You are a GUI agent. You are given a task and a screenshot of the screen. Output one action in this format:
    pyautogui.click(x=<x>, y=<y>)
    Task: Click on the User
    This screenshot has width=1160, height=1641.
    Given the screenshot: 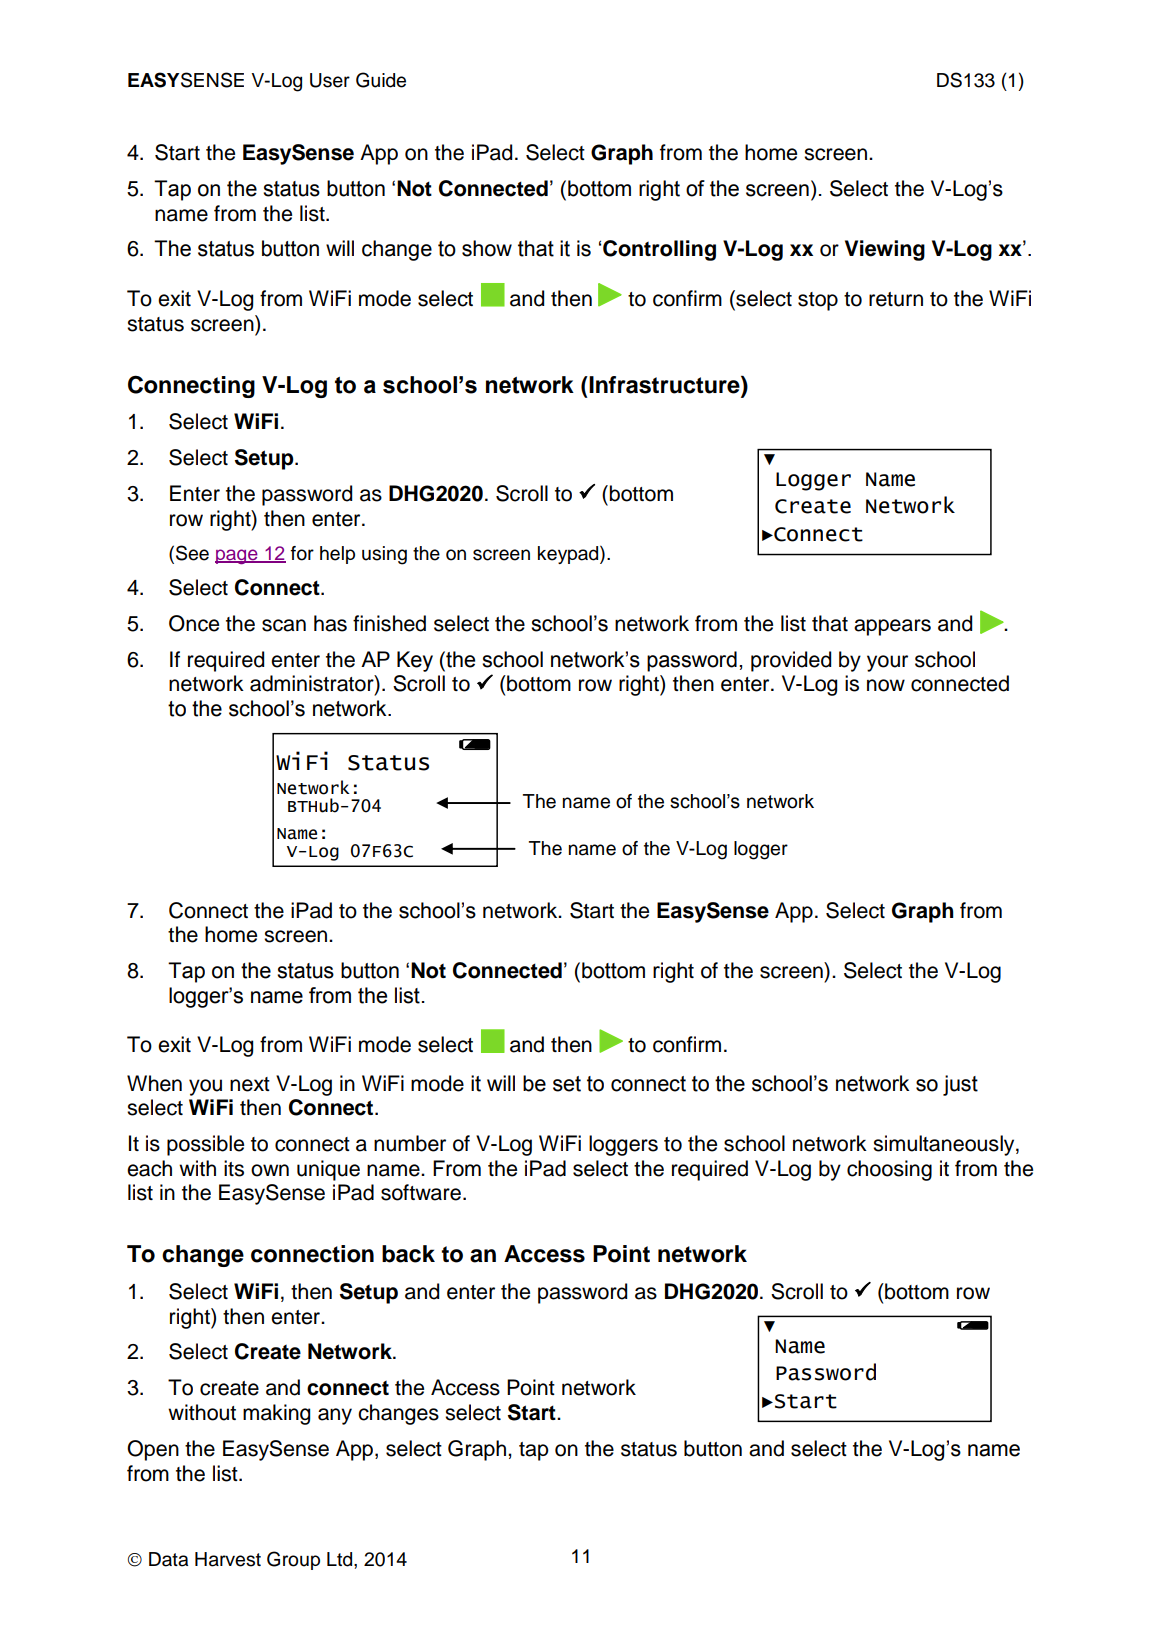 What is the action you would take?
    pyautogui.click(x=330, y=80)
